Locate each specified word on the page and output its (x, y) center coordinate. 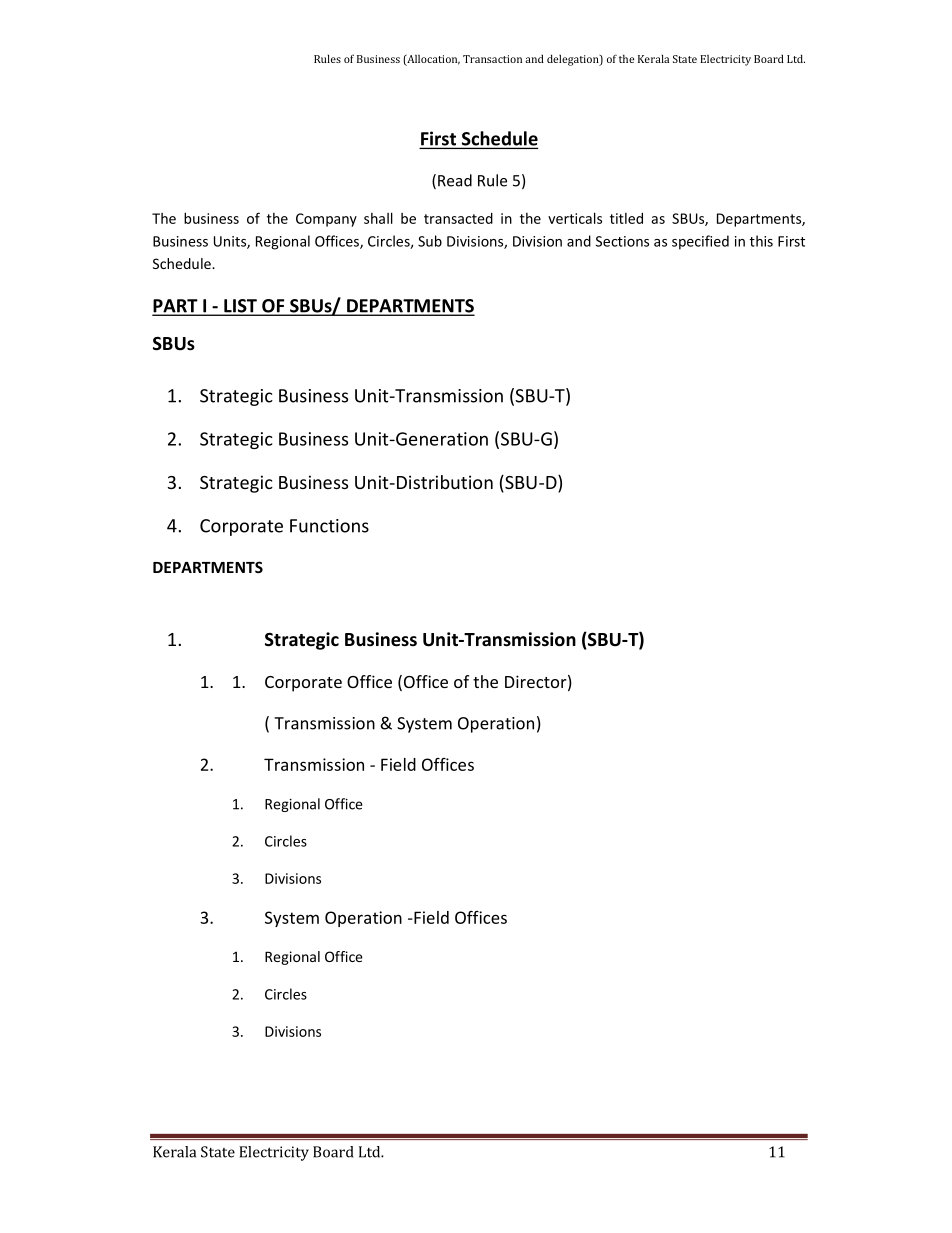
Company (326, 220)
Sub (430, 241)
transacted (458, 218)
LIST (240, 307)
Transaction (492, 59)
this (761, 241)
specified (700, 242)
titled (626, 218)
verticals (575, 218)
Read (455, 180)
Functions (329, 526)
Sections (622, 241)
